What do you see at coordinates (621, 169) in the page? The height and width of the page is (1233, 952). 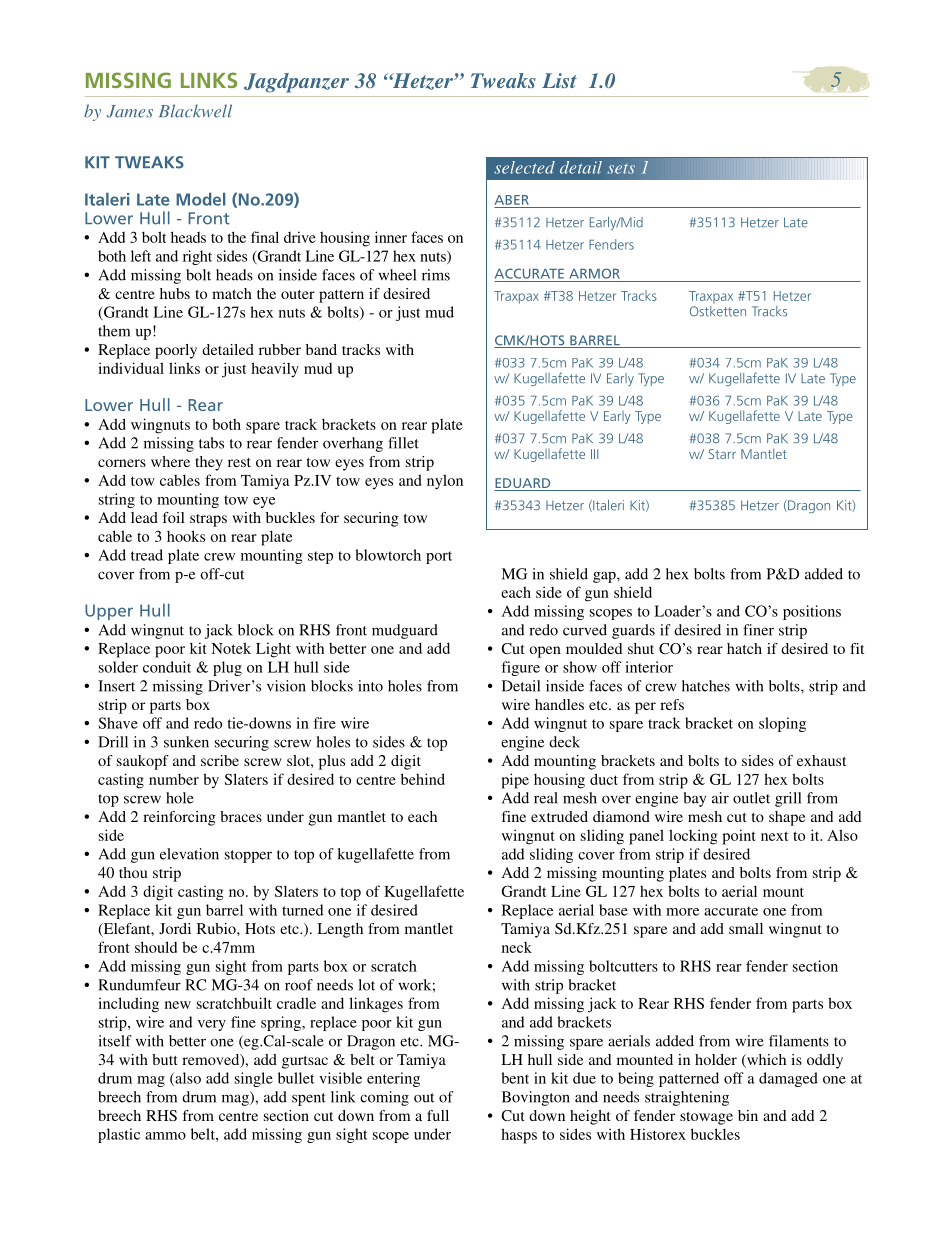 I see `sets` at bounding box center [621, 169].
